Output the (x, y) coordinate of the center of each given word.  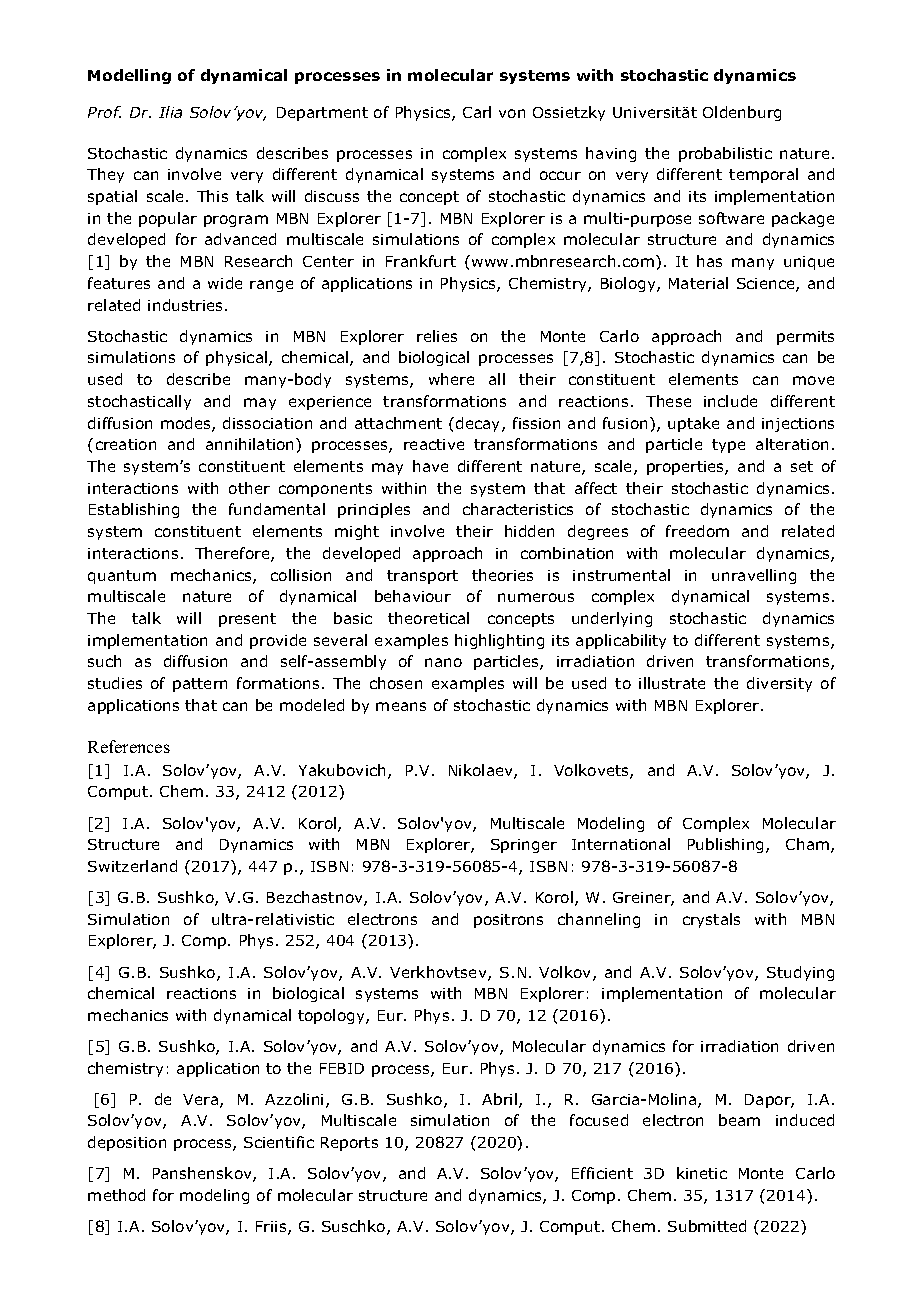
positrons (508, 921)
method (116, 1195)
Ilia (170, 112)
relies (437, 336)
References (129, 746)
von (512, 113)
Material (698, 283)
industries (187, 305)
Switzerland (132, 866)
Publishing (727, 845)
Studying (800, 973)
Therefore (233, 554)
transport (422, 577)
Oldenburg (742, 113)
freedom (697, 531)
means (401, 706)
